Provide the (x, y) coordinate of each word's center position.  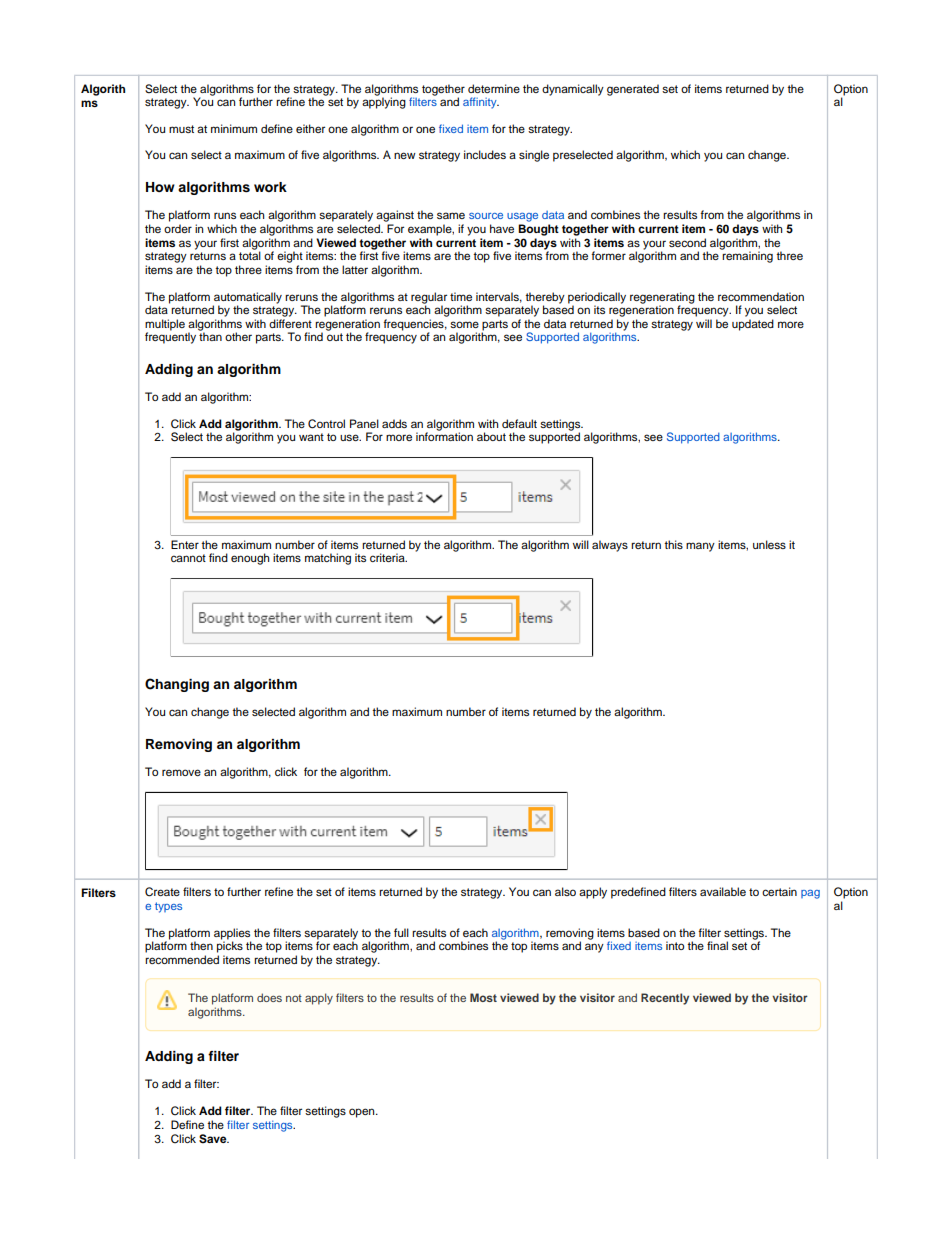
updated (753, 325)
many (700, 547)
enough (250, 559)
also (565, 891)
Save (214, 1139)
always (610, 546)
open (363, 1113)
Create (162, 892)
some (464, 324)
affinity (481, 103)
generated (633, 90)
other (238, 336)
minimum (234, 128)
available (723, 891)
